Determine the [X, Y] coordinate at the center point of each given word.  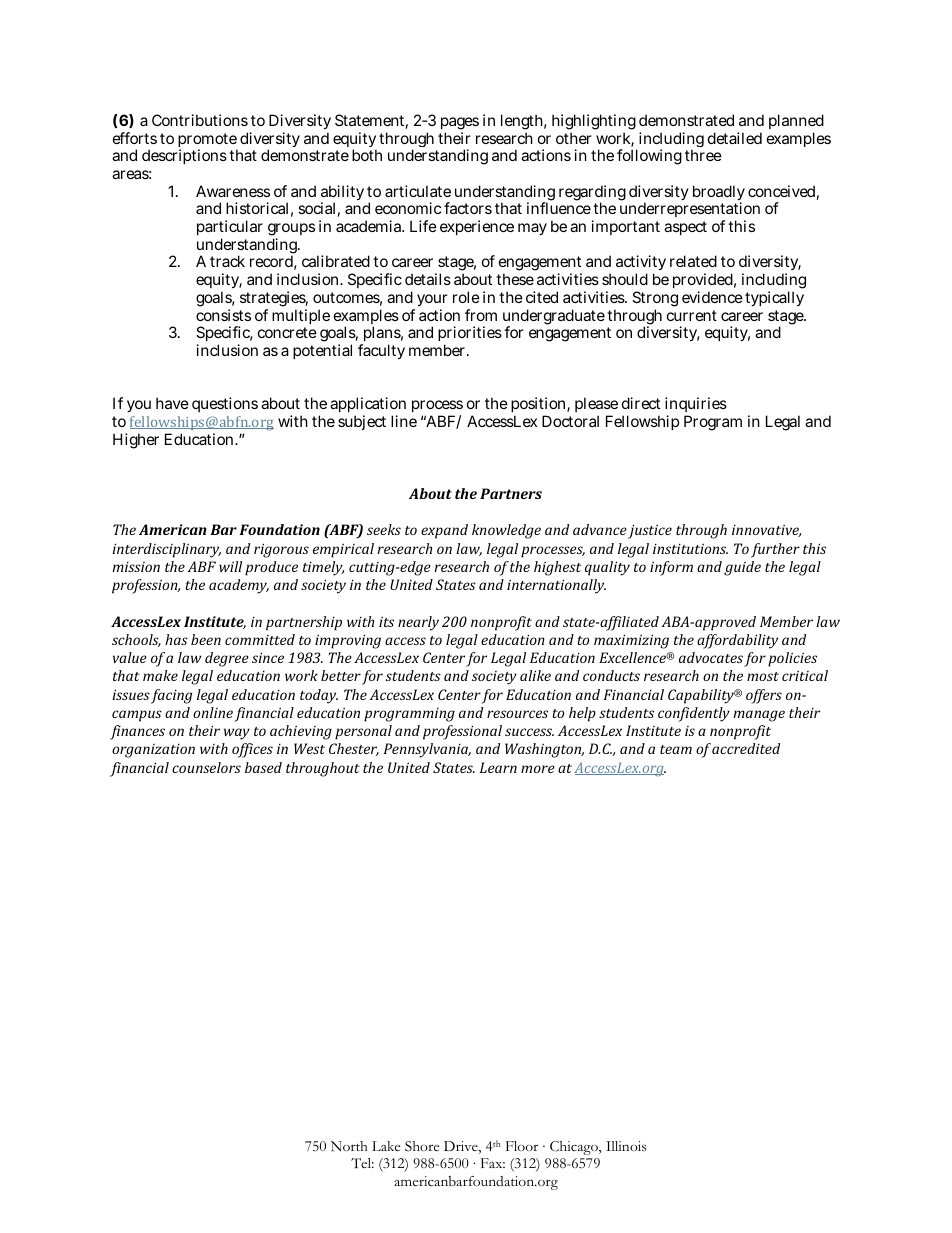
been [206, 639]
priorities [470, 335]
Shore [422, 1146]
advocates [711, 657]
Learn [498, 767]
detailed [735, 138]
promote [207, 141]
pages [460, 125]
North [349, 1146]
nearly [418, 623]
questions [225, 404]
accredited [746, 748]
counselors [206, 767]
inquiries [696, 406]
